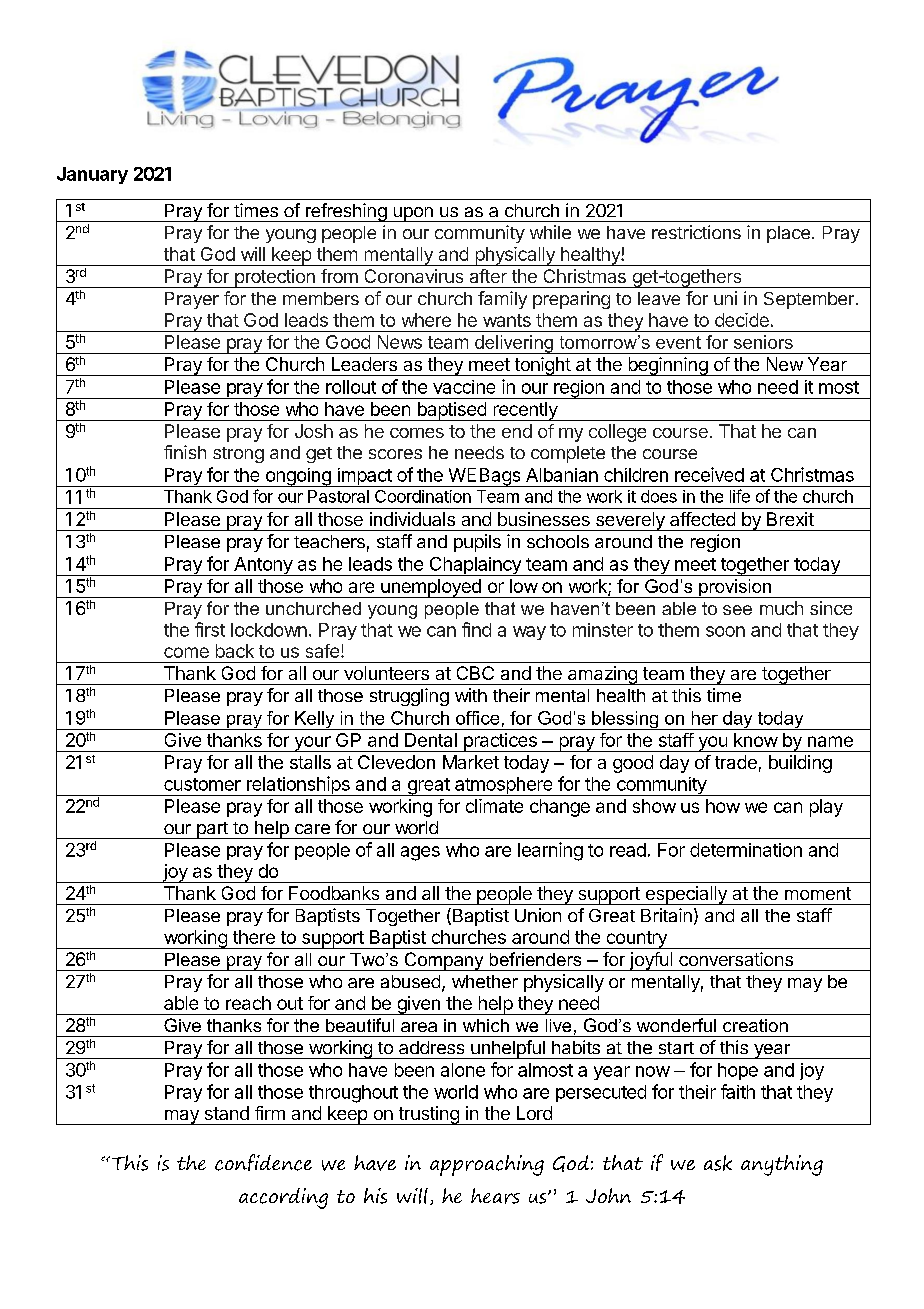 Image resolution: width=924 pixels, height=1309 pixels. What do you see at coordinates (413, 214) in the screenshot?
I see `upon` at bounding box center [413, 214].
